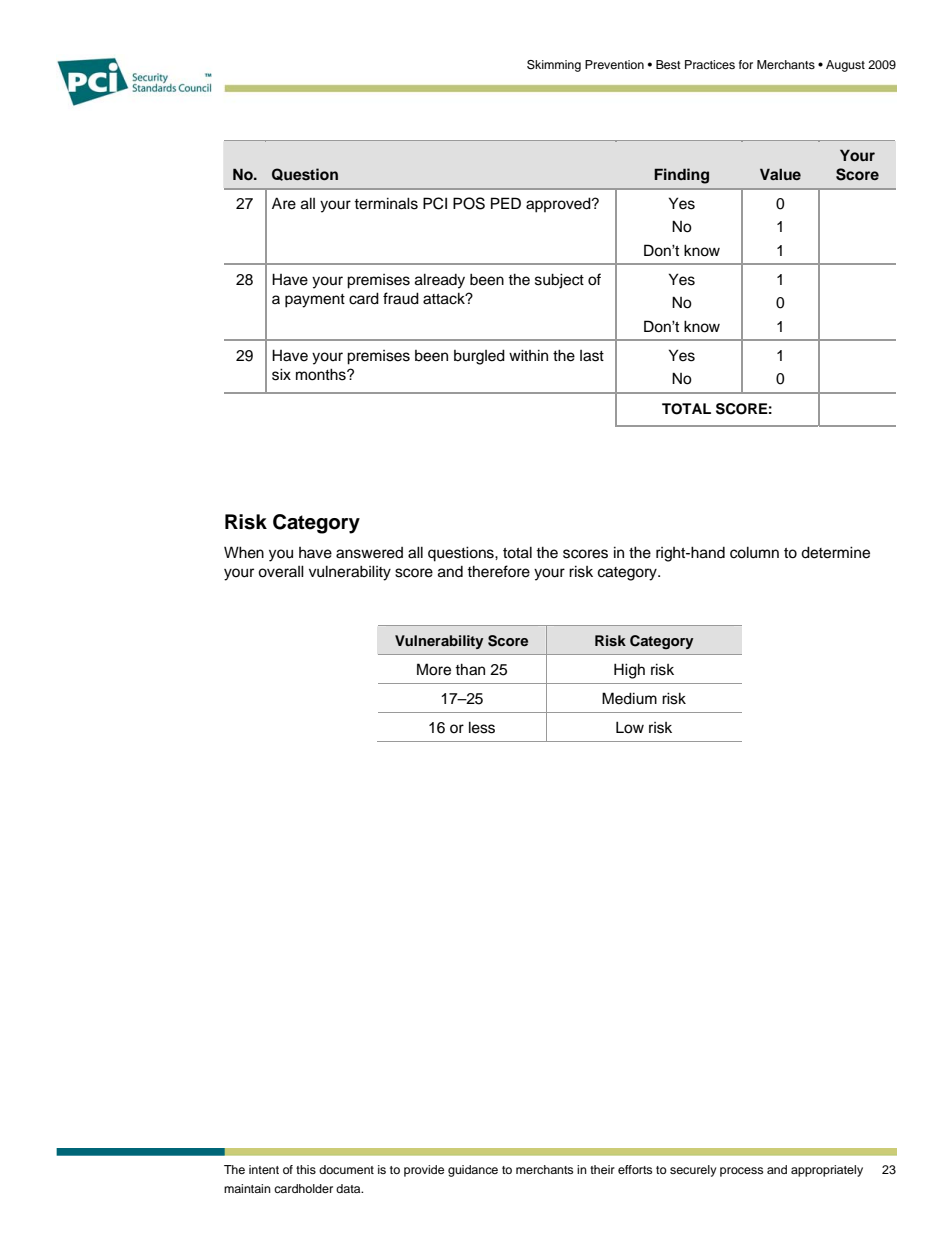  I want to click on Are, so click(284, 203).
